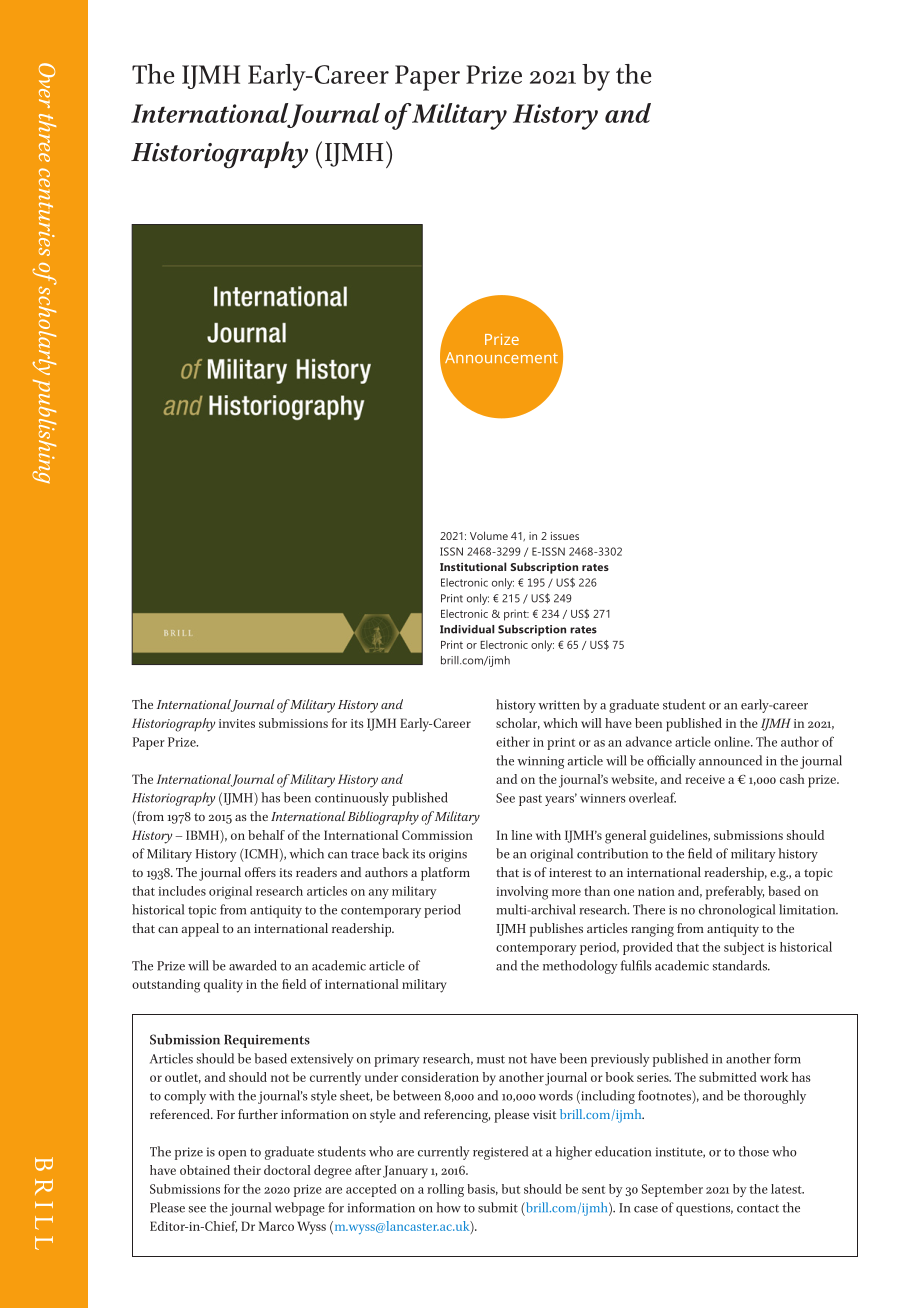 The height and width of the image is (1308, 924). I want to click on standards, so click(741, 965).
